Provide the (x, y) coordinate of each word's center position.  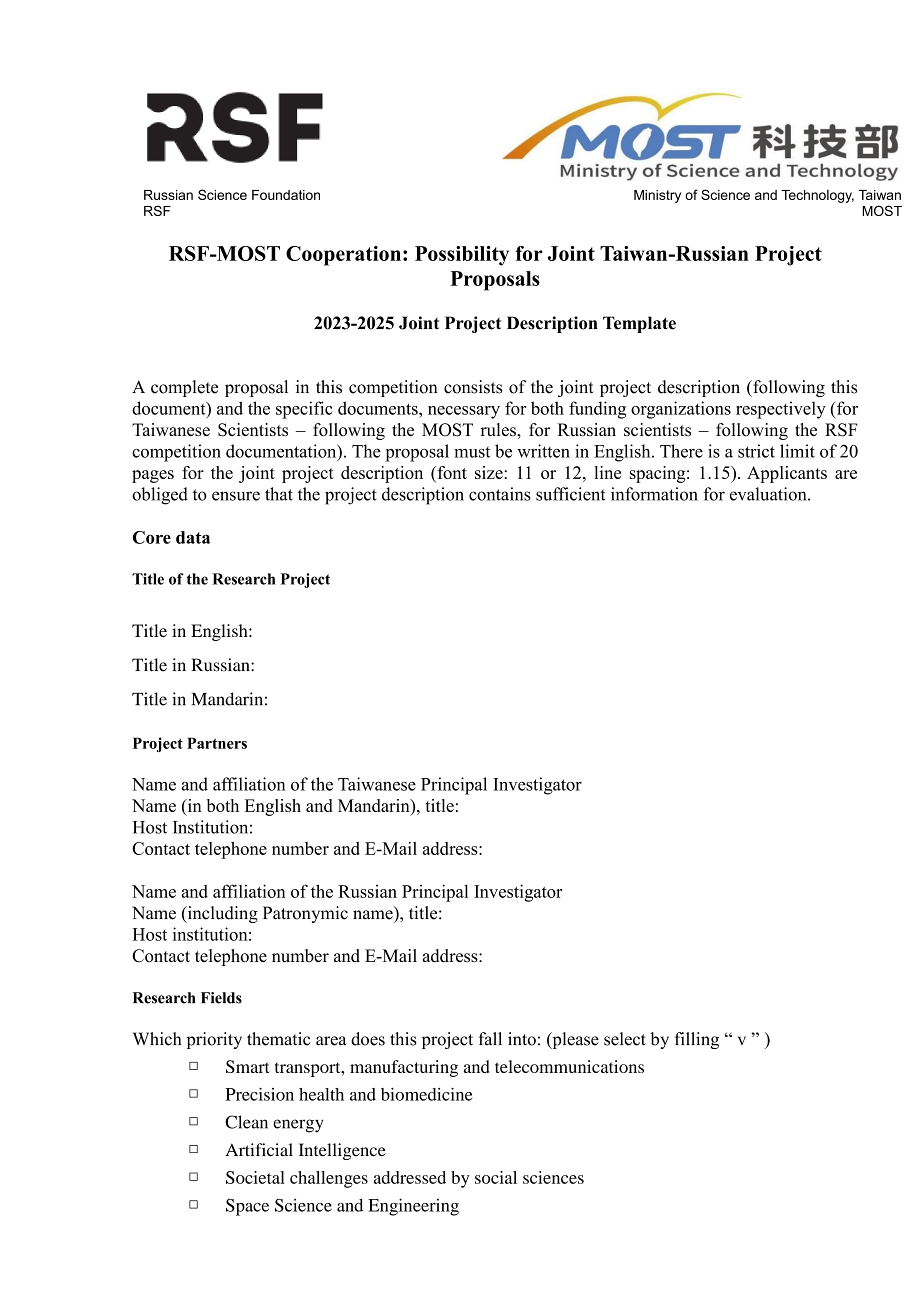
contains (500, 494)
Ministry (657, 196)
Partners (217, 743)
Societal (255, 1177)
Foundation (286, 195)
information (654, 494)
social (496, 1177)
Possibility (462, 256)
